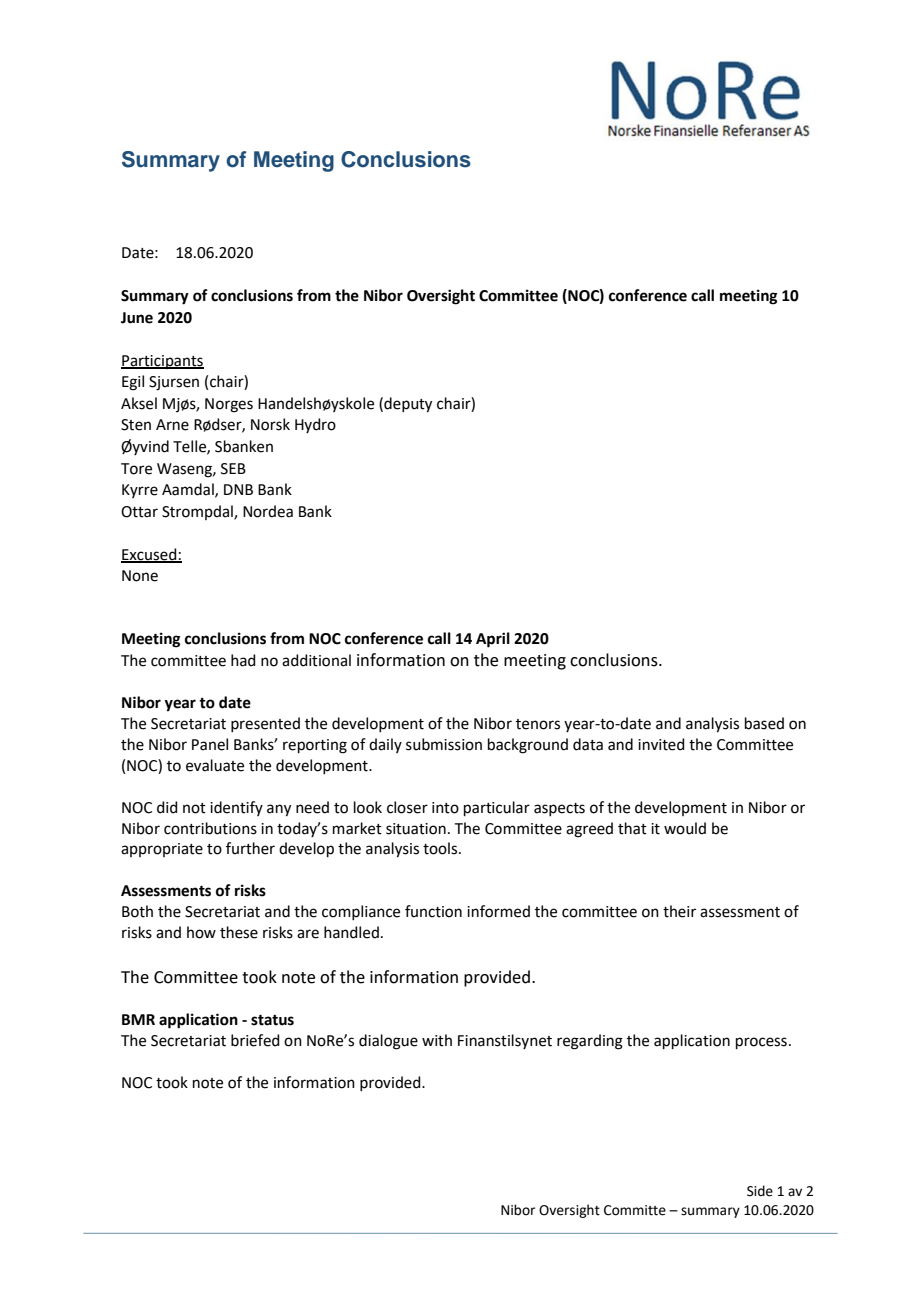 The image size is (924, 1308). Describe the element at coordinates (433, 911) in the image. I see `function` at that location.
